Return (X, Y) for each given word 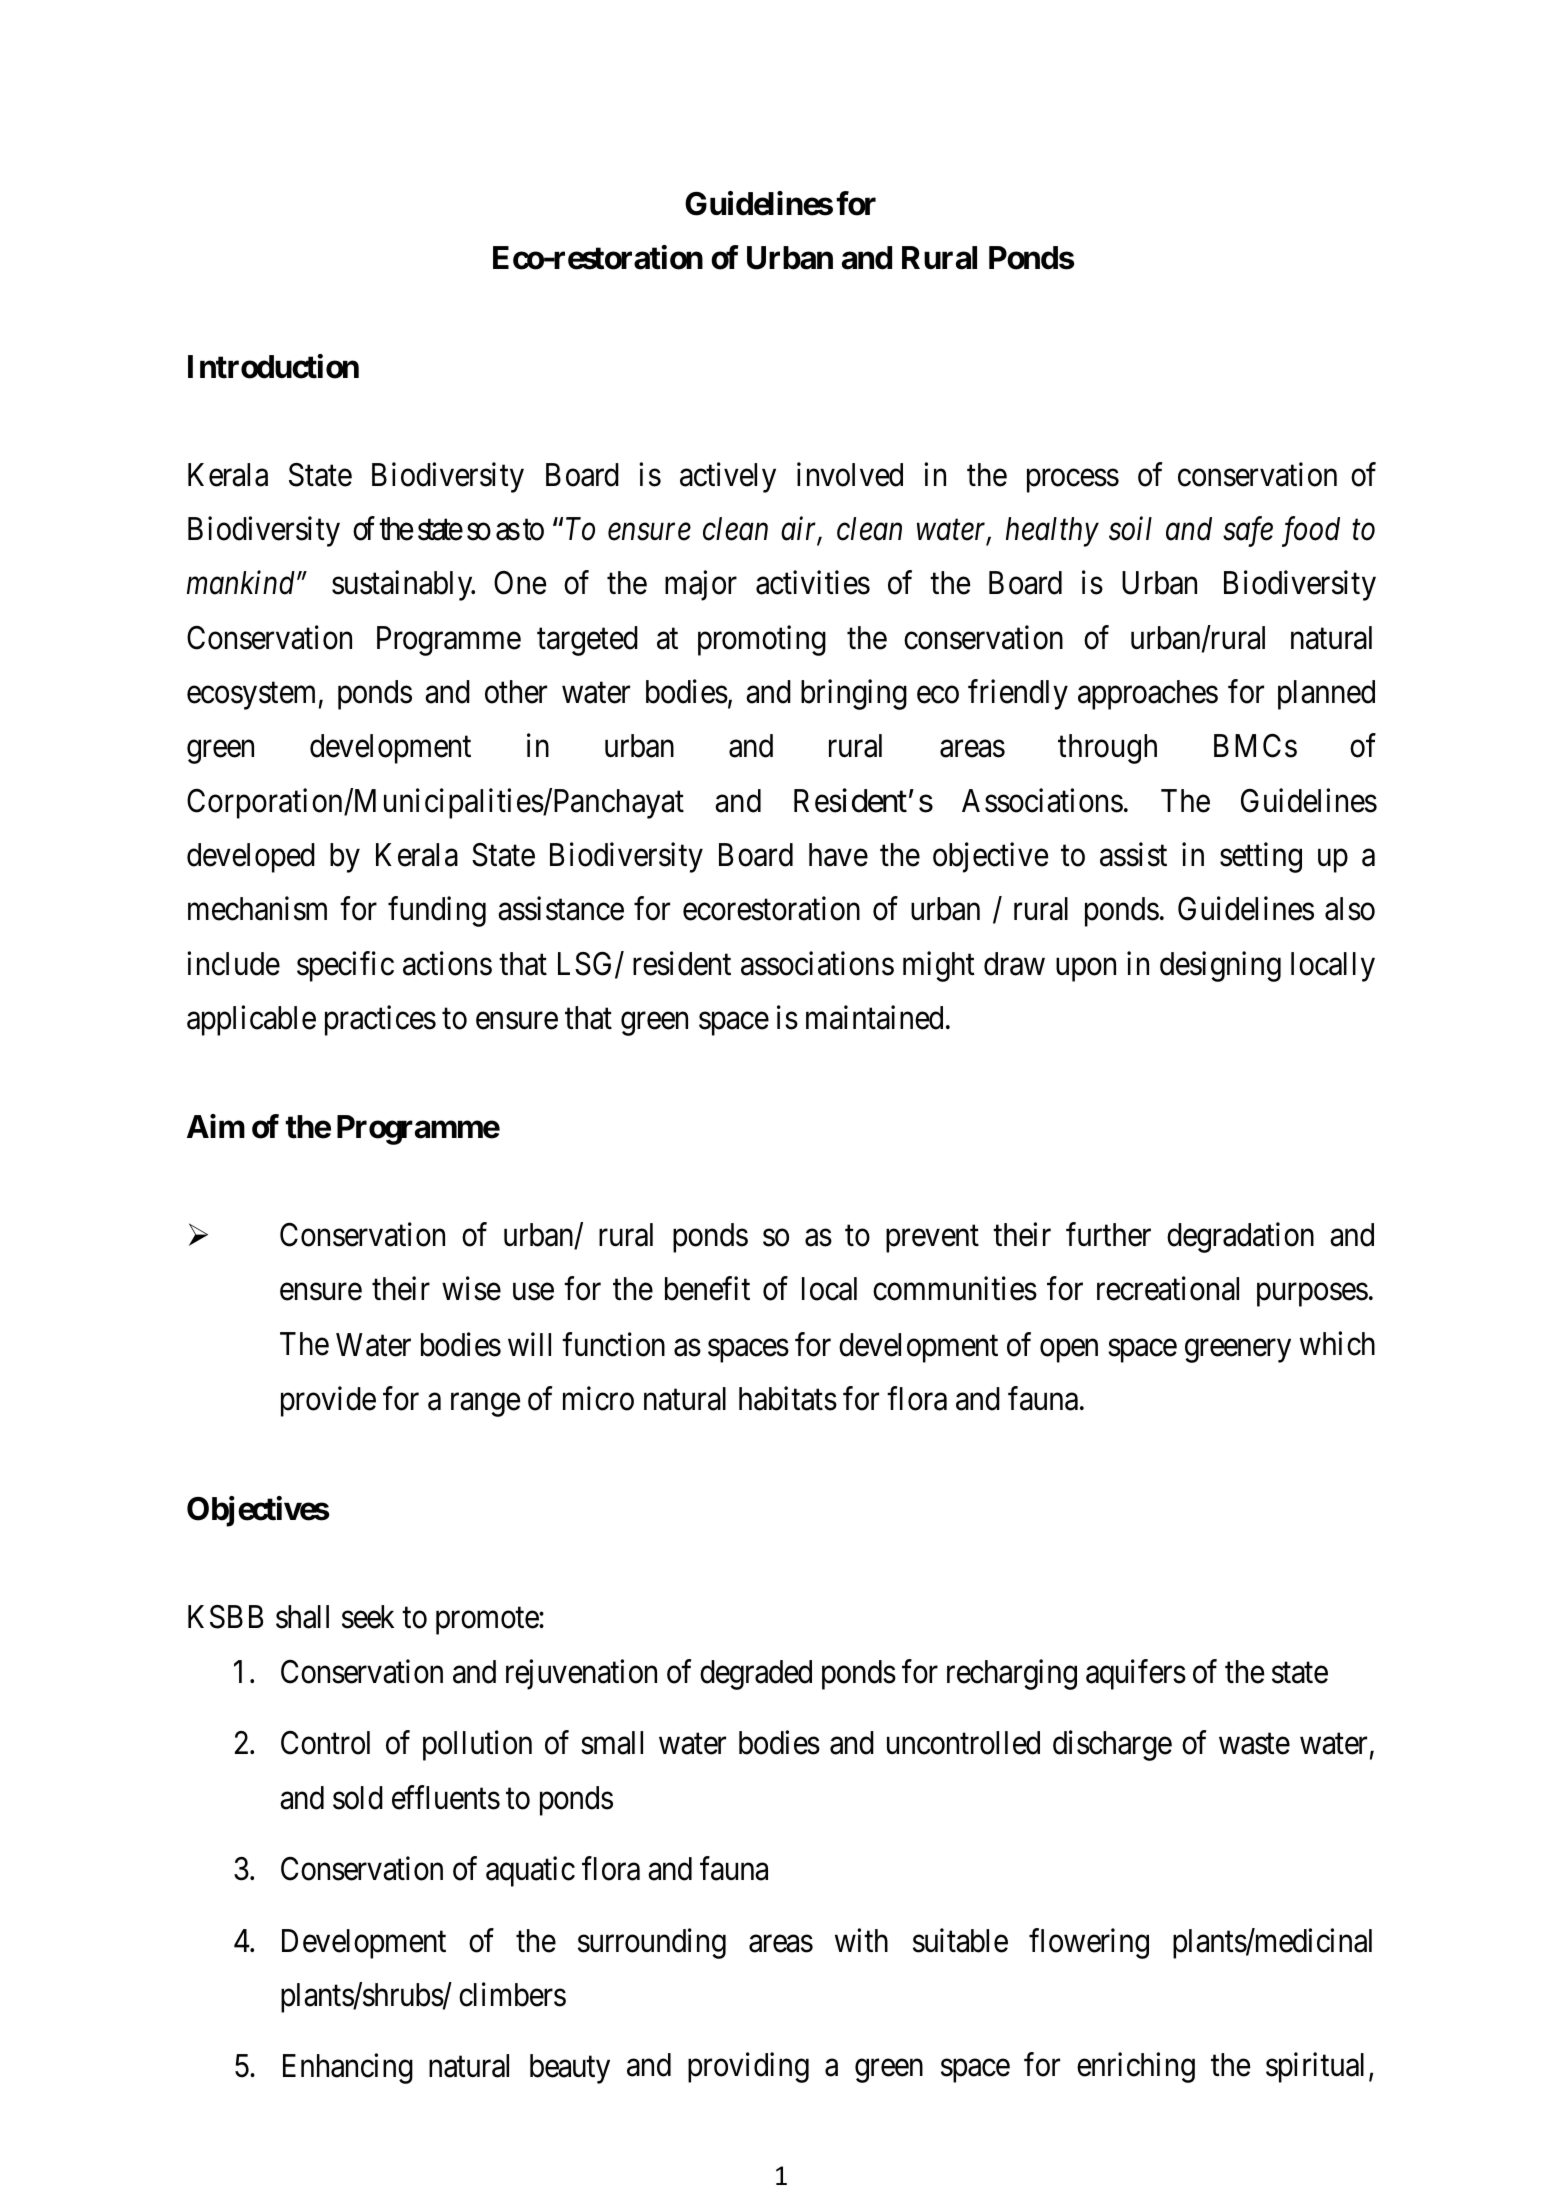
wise (471, 1289)
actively (728, 477)
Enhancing (348, 2069)
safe (1248, 532)
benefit (707, 1289)
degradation (1240, 1238)
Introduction (273, 366)
